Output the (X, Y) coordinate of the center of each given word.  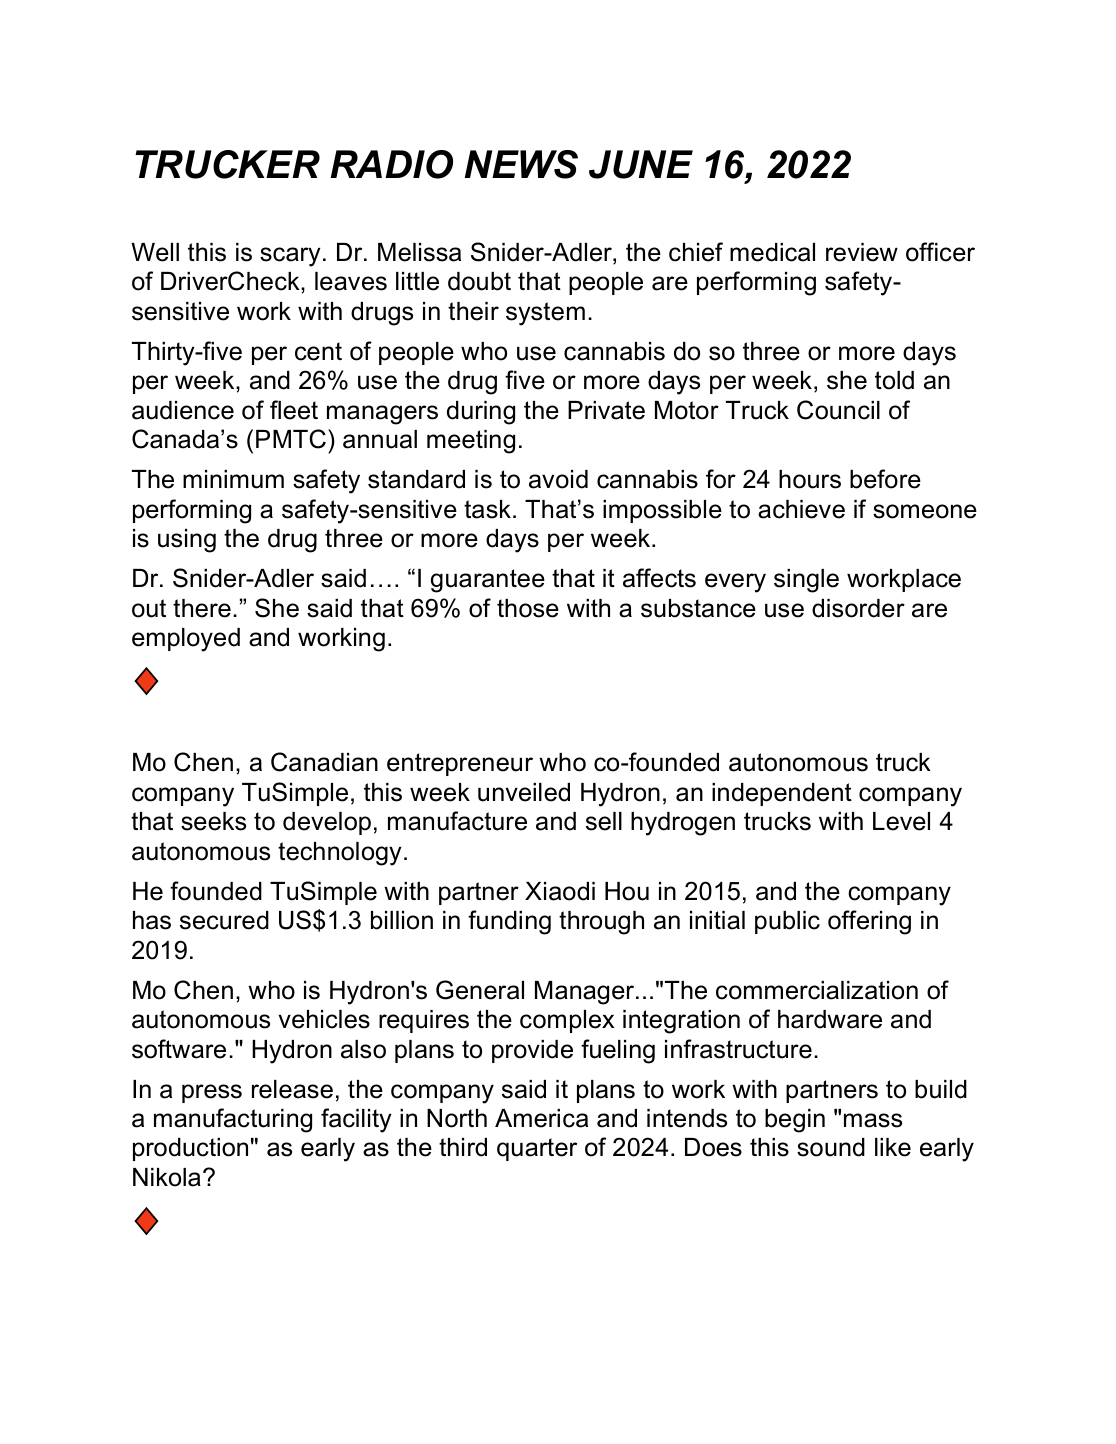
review (862, 252)
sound (831, 1147)
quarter (537, 1149)
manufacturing (233, 1120)
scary (290, 257)
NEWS (521, 164)
